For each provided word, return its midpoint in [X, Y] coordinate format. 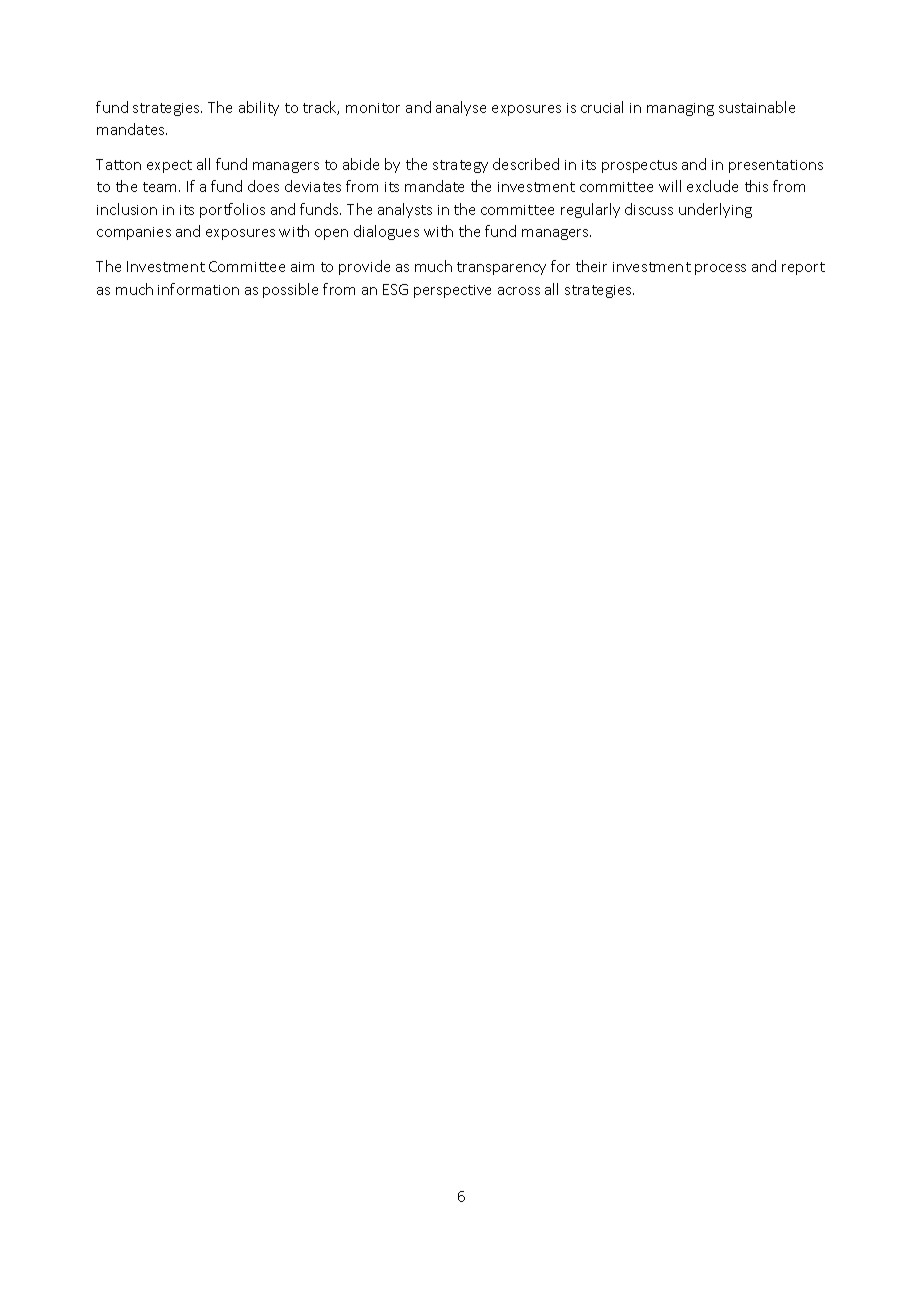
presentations [776, 166]
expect [169, 166]
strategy [460, 166]
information [198, 289]
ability [259, 108]
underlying [715, 210]
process [720, 269]
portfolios [232, 210]
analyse [461, 108]
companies [134, 233]
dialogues [386, 232]
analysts [405, 210]
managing [680, 109]
